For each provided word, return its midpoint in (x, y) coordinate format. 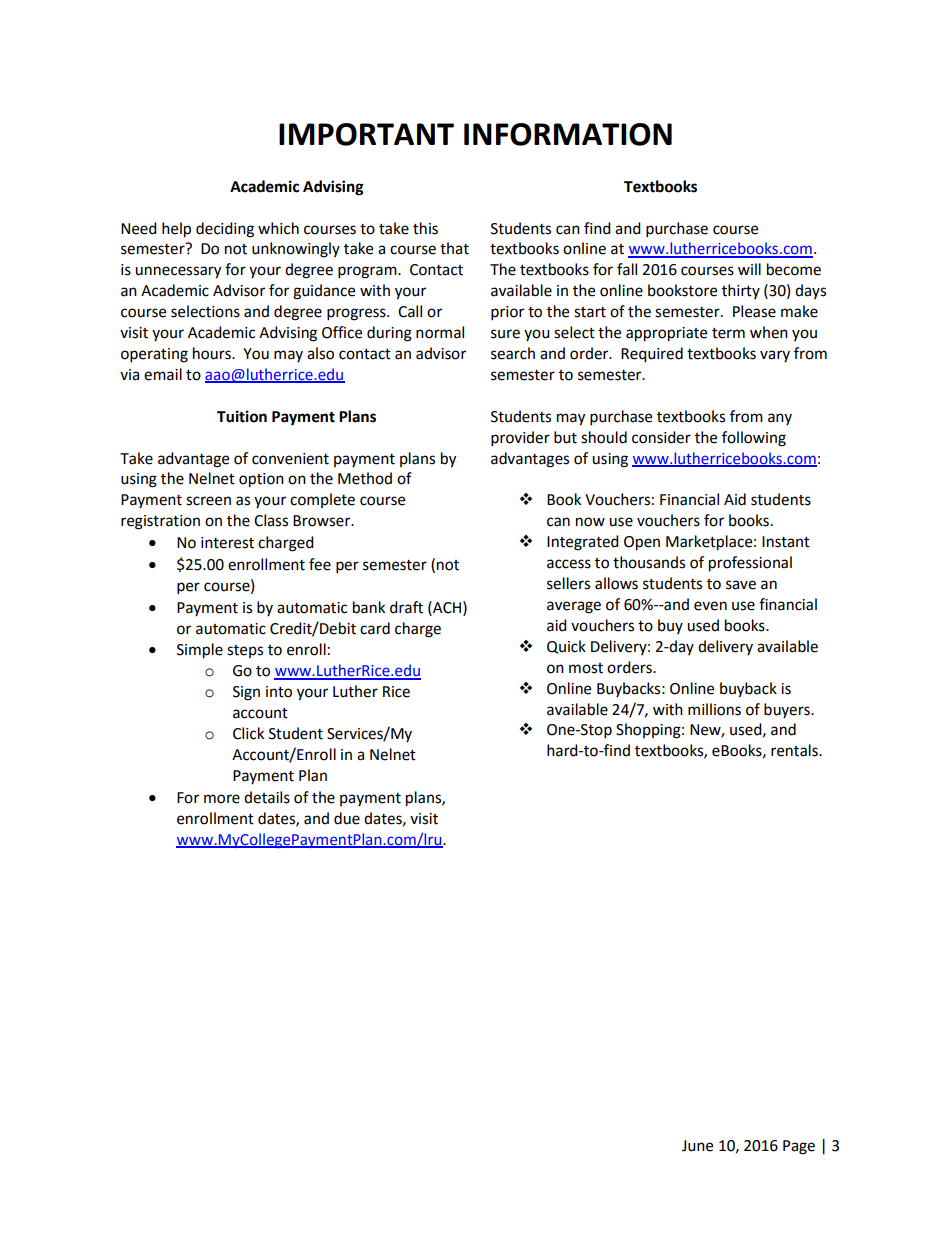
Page (799, 1147)
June (697, 1146)
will (749, 269)
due (347, 818)
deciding (225, 230)
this (425, 228)
